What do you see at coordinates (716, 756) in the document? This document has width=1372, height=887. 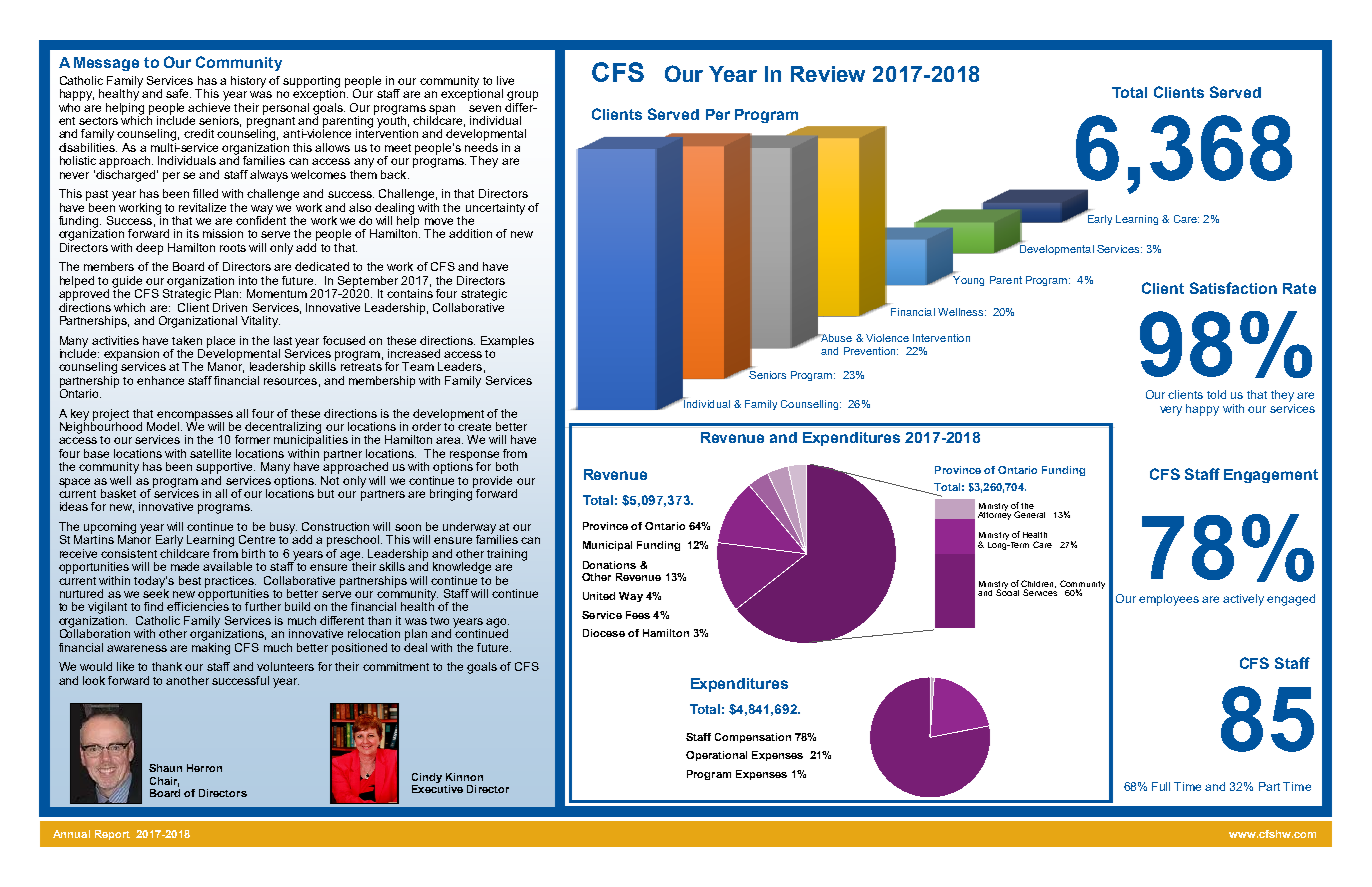 I see `Operational` at bounding box center [716, 756].
